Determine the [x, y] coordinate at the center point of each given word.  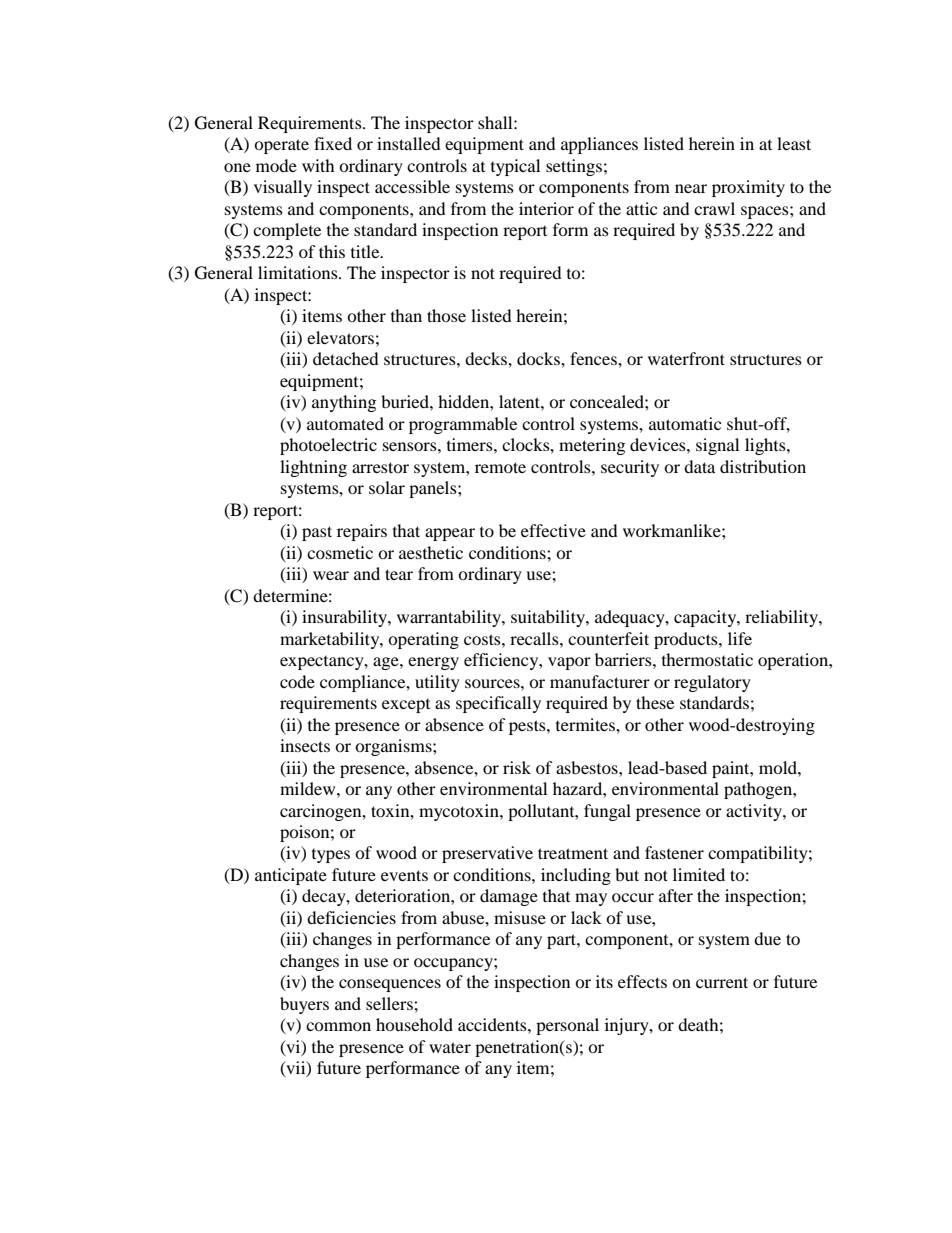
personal [567, 1026]
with [318, 165]
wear [331, 575]
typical [515, 167]
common [338, 1026]
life [740, 638]
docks [539, 358]
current [722, 982]
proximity [748, 188]
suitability [549, 618]
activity [755, 812]
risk [517, 767]
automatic [685, 423]
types [331, 856]
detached [346, 358]
